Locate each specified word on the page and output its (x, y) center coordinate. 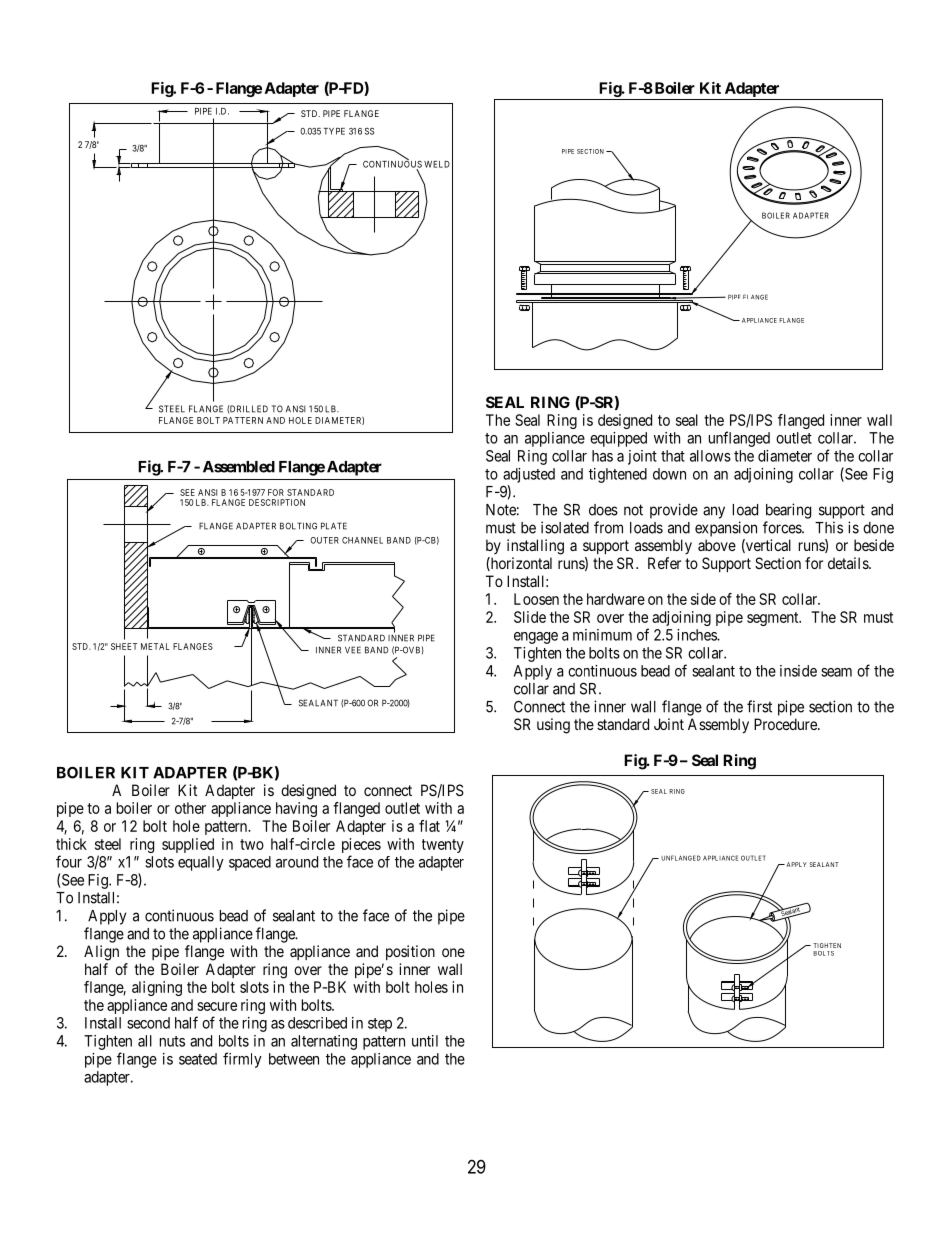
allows (710, 456)
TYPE (334, 131)
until (425, 1041)
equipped (618, 439)
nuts (172, 1041)
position (410, 952)
